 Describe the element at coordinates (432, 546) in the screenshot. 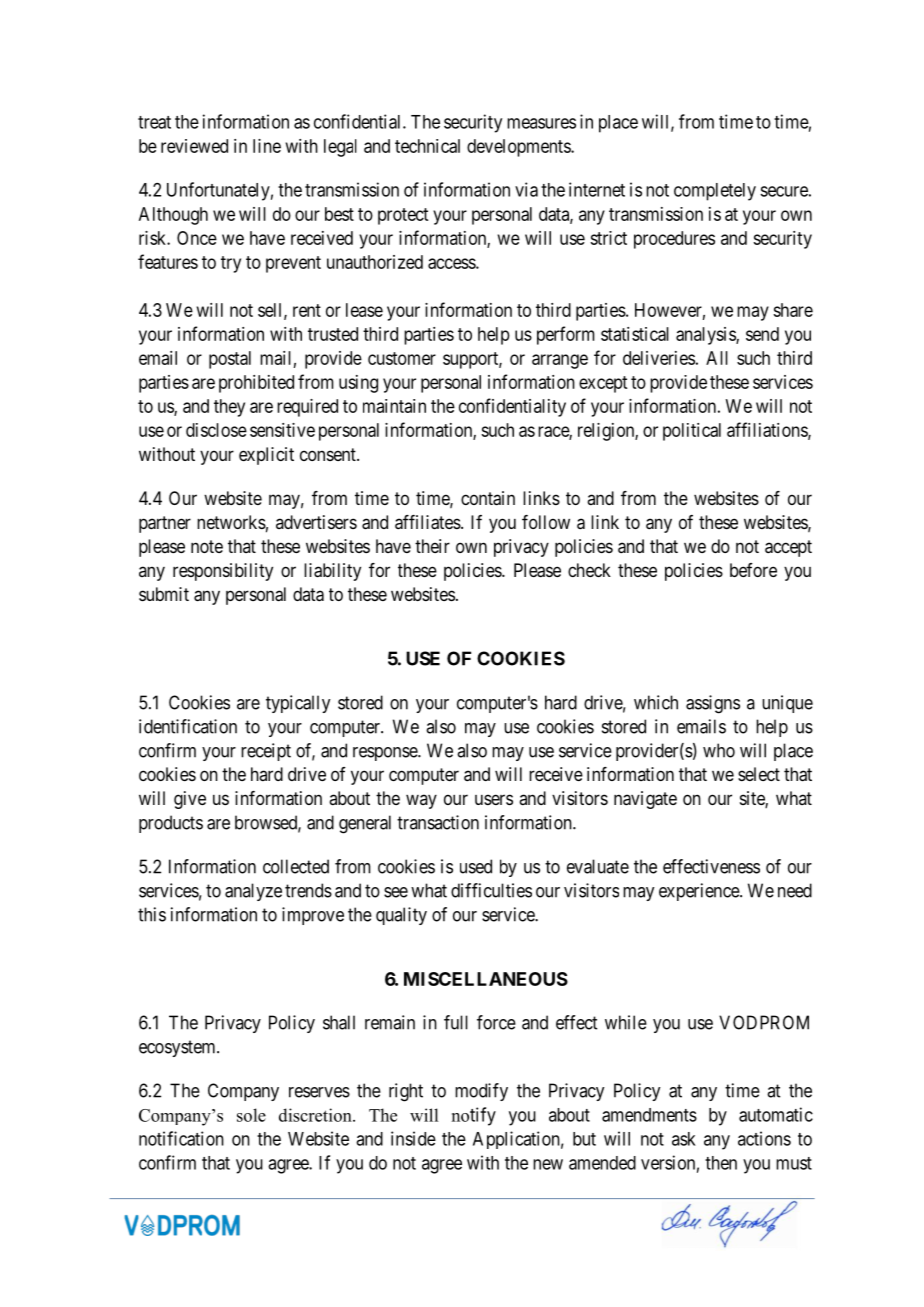

I see `their` at that location.
